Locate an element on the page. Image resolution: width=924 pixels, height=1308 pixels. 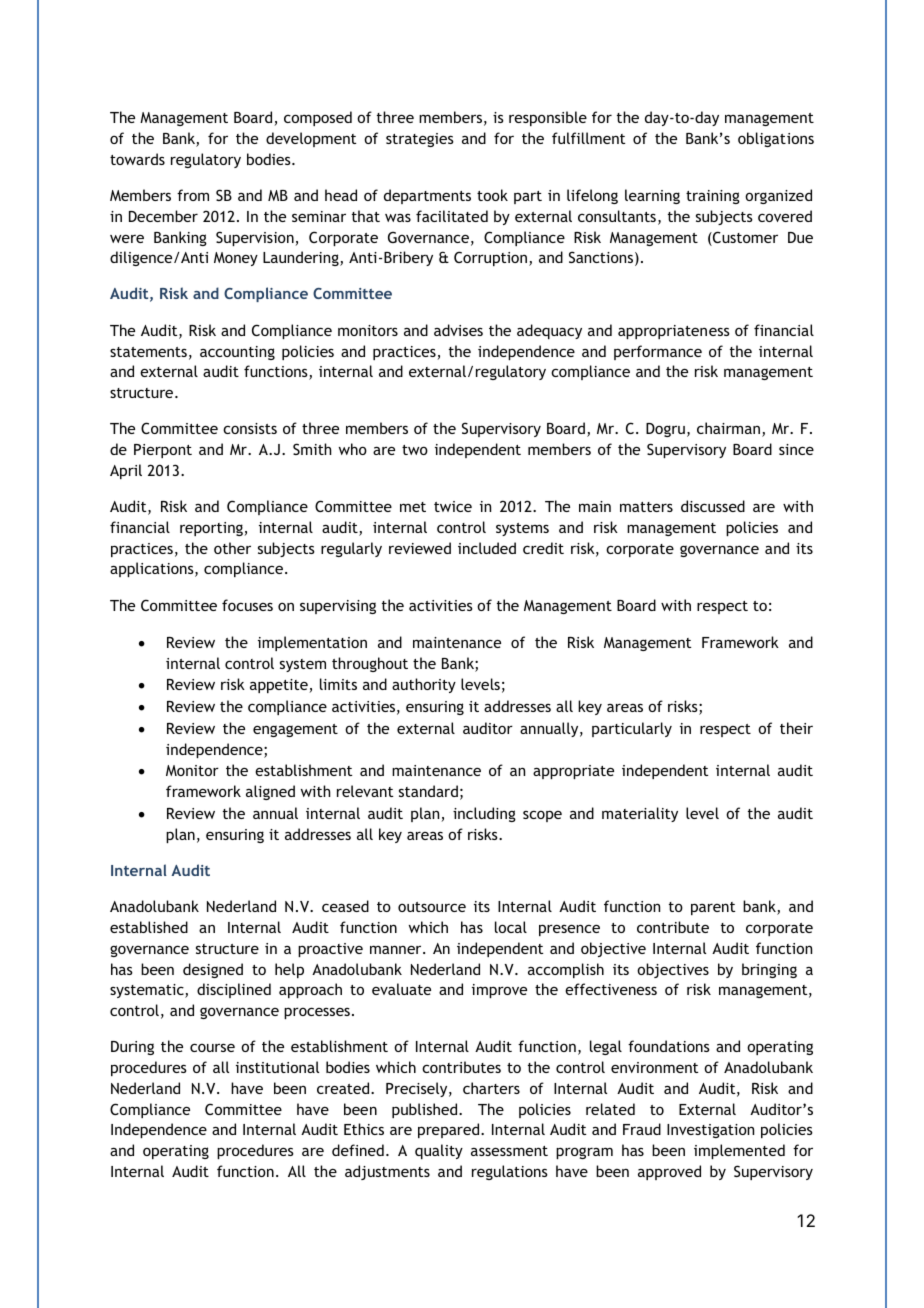
performance is located at coordinates (658, 352).
